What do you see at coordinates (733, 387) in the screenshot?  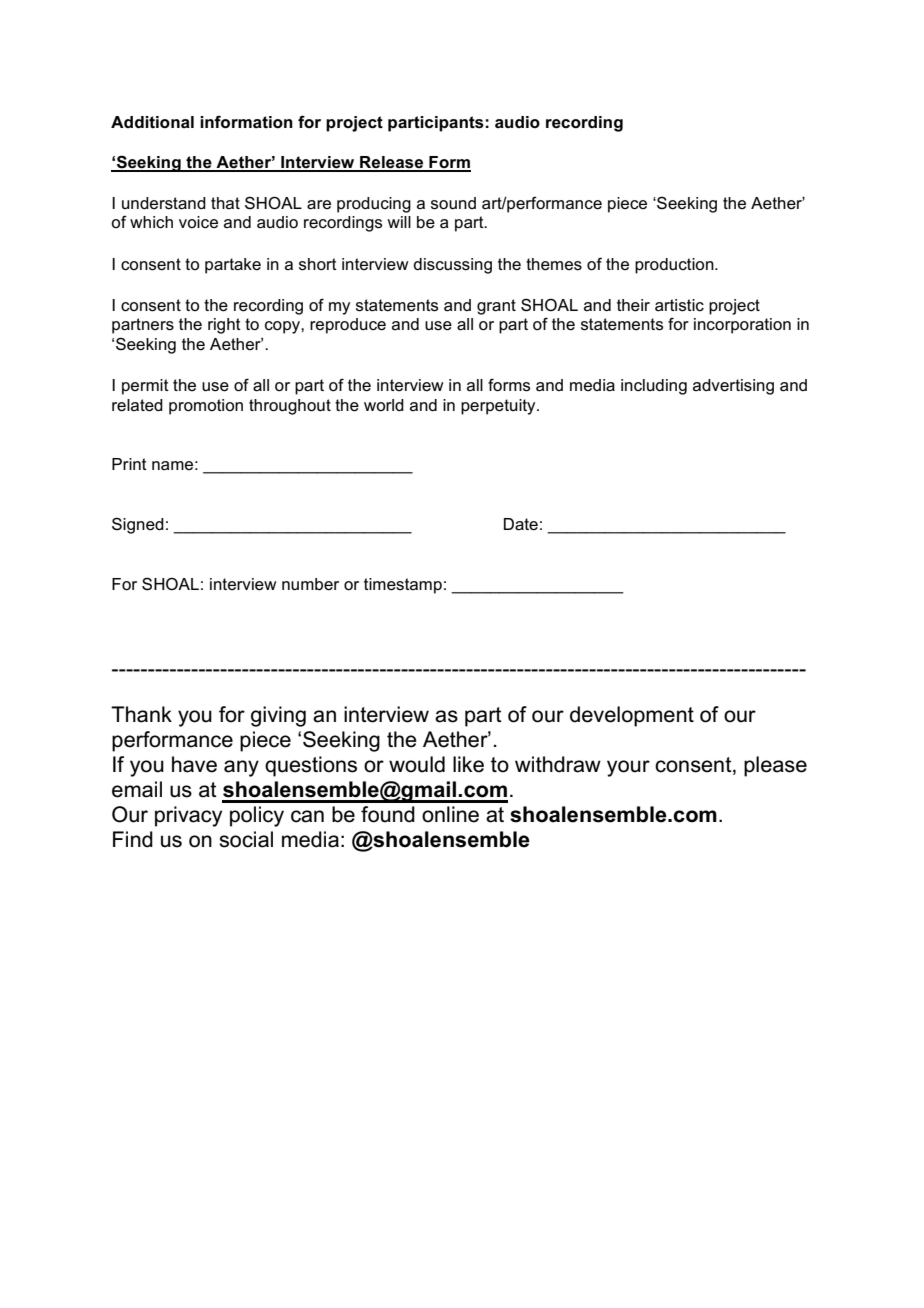 I see `advertising` at bounding box center [733, 387].
